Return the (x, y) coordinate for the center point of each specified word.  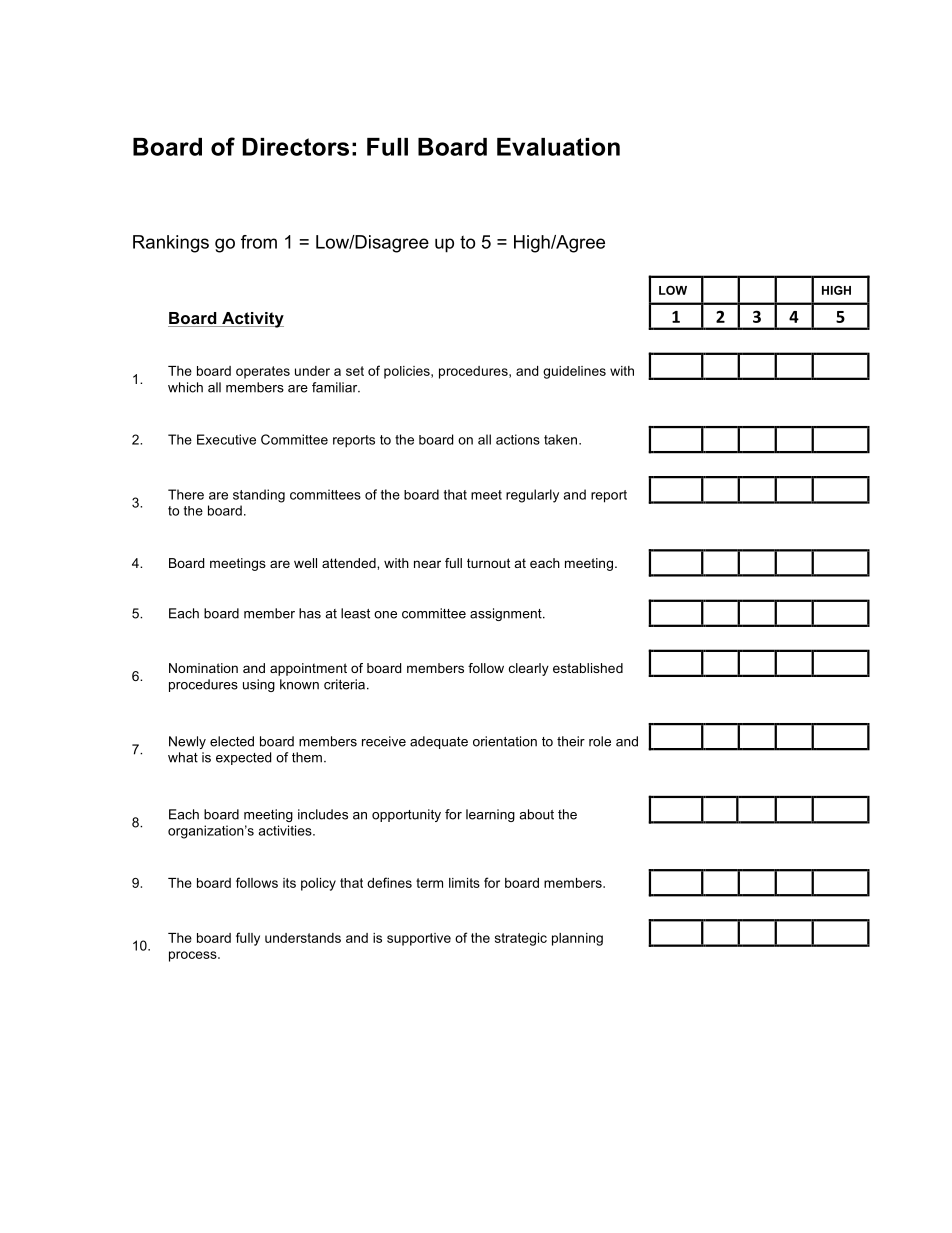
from (259, 242)
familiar (336, 387)
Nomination (203, 668)
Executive (226, 439)
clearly (529, 669)
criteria (344, 684)
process (194, 956)
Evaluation (558, 147)
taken (562, 439)
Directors (295, 147)
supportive (419, 939)
